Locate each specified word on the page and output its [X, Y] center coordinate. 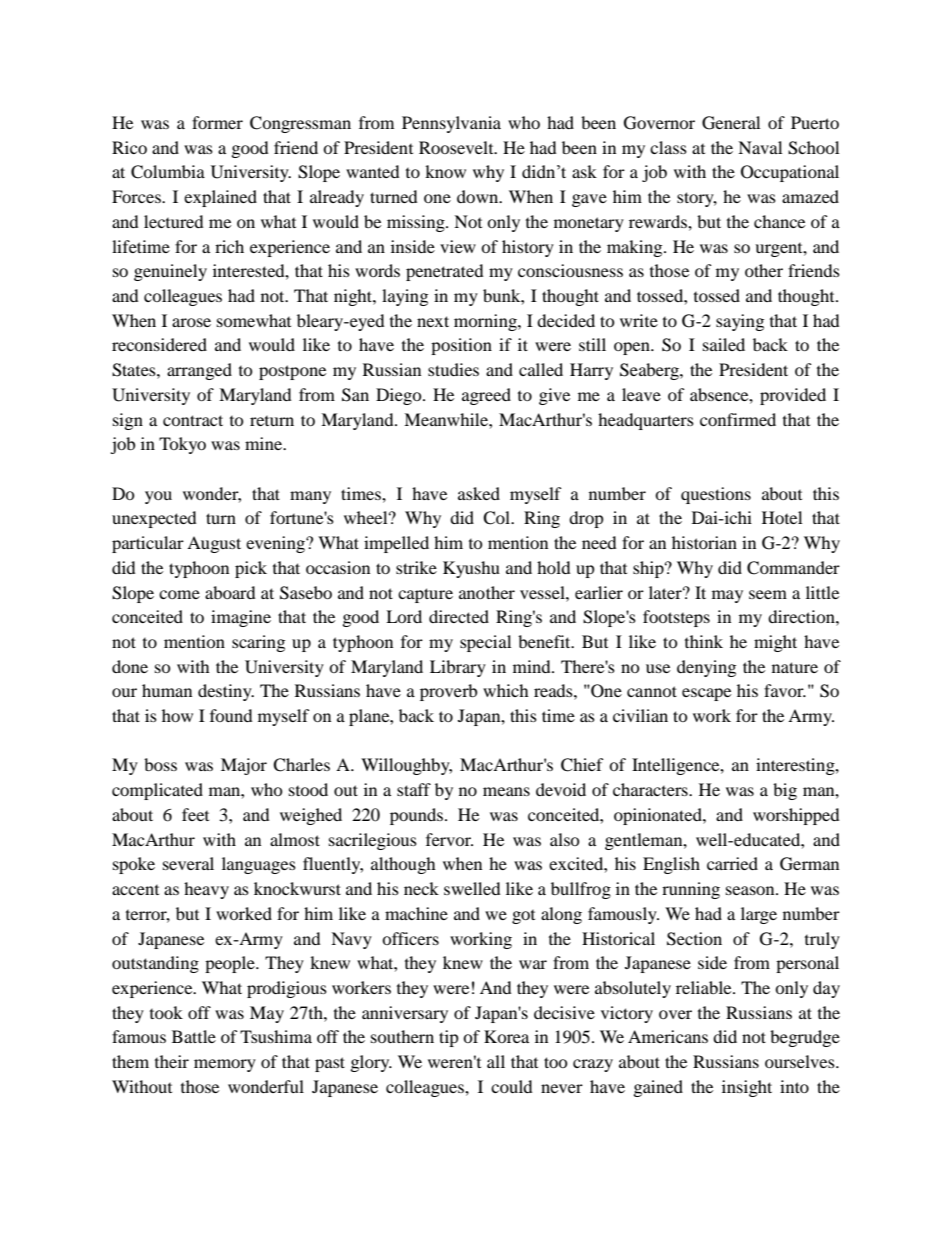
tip [449, 1038]
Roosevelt [457, 147]
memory [225, 1065]
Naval [760, 147]
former [217, 122]
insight [747, 1088]
